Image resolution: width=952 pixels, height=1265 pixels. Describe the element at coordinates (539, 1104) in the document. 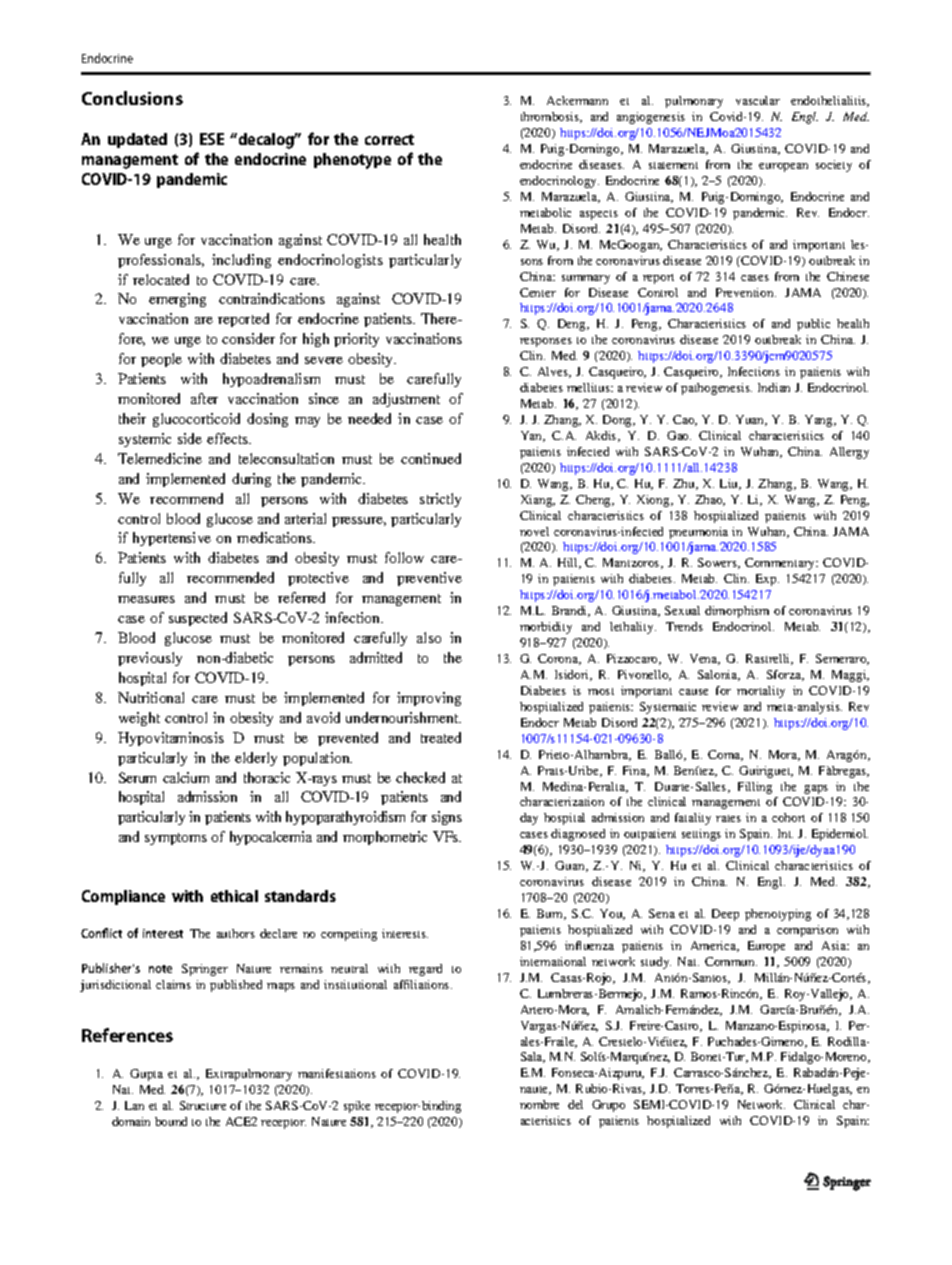

I see `nombre` at that location.
